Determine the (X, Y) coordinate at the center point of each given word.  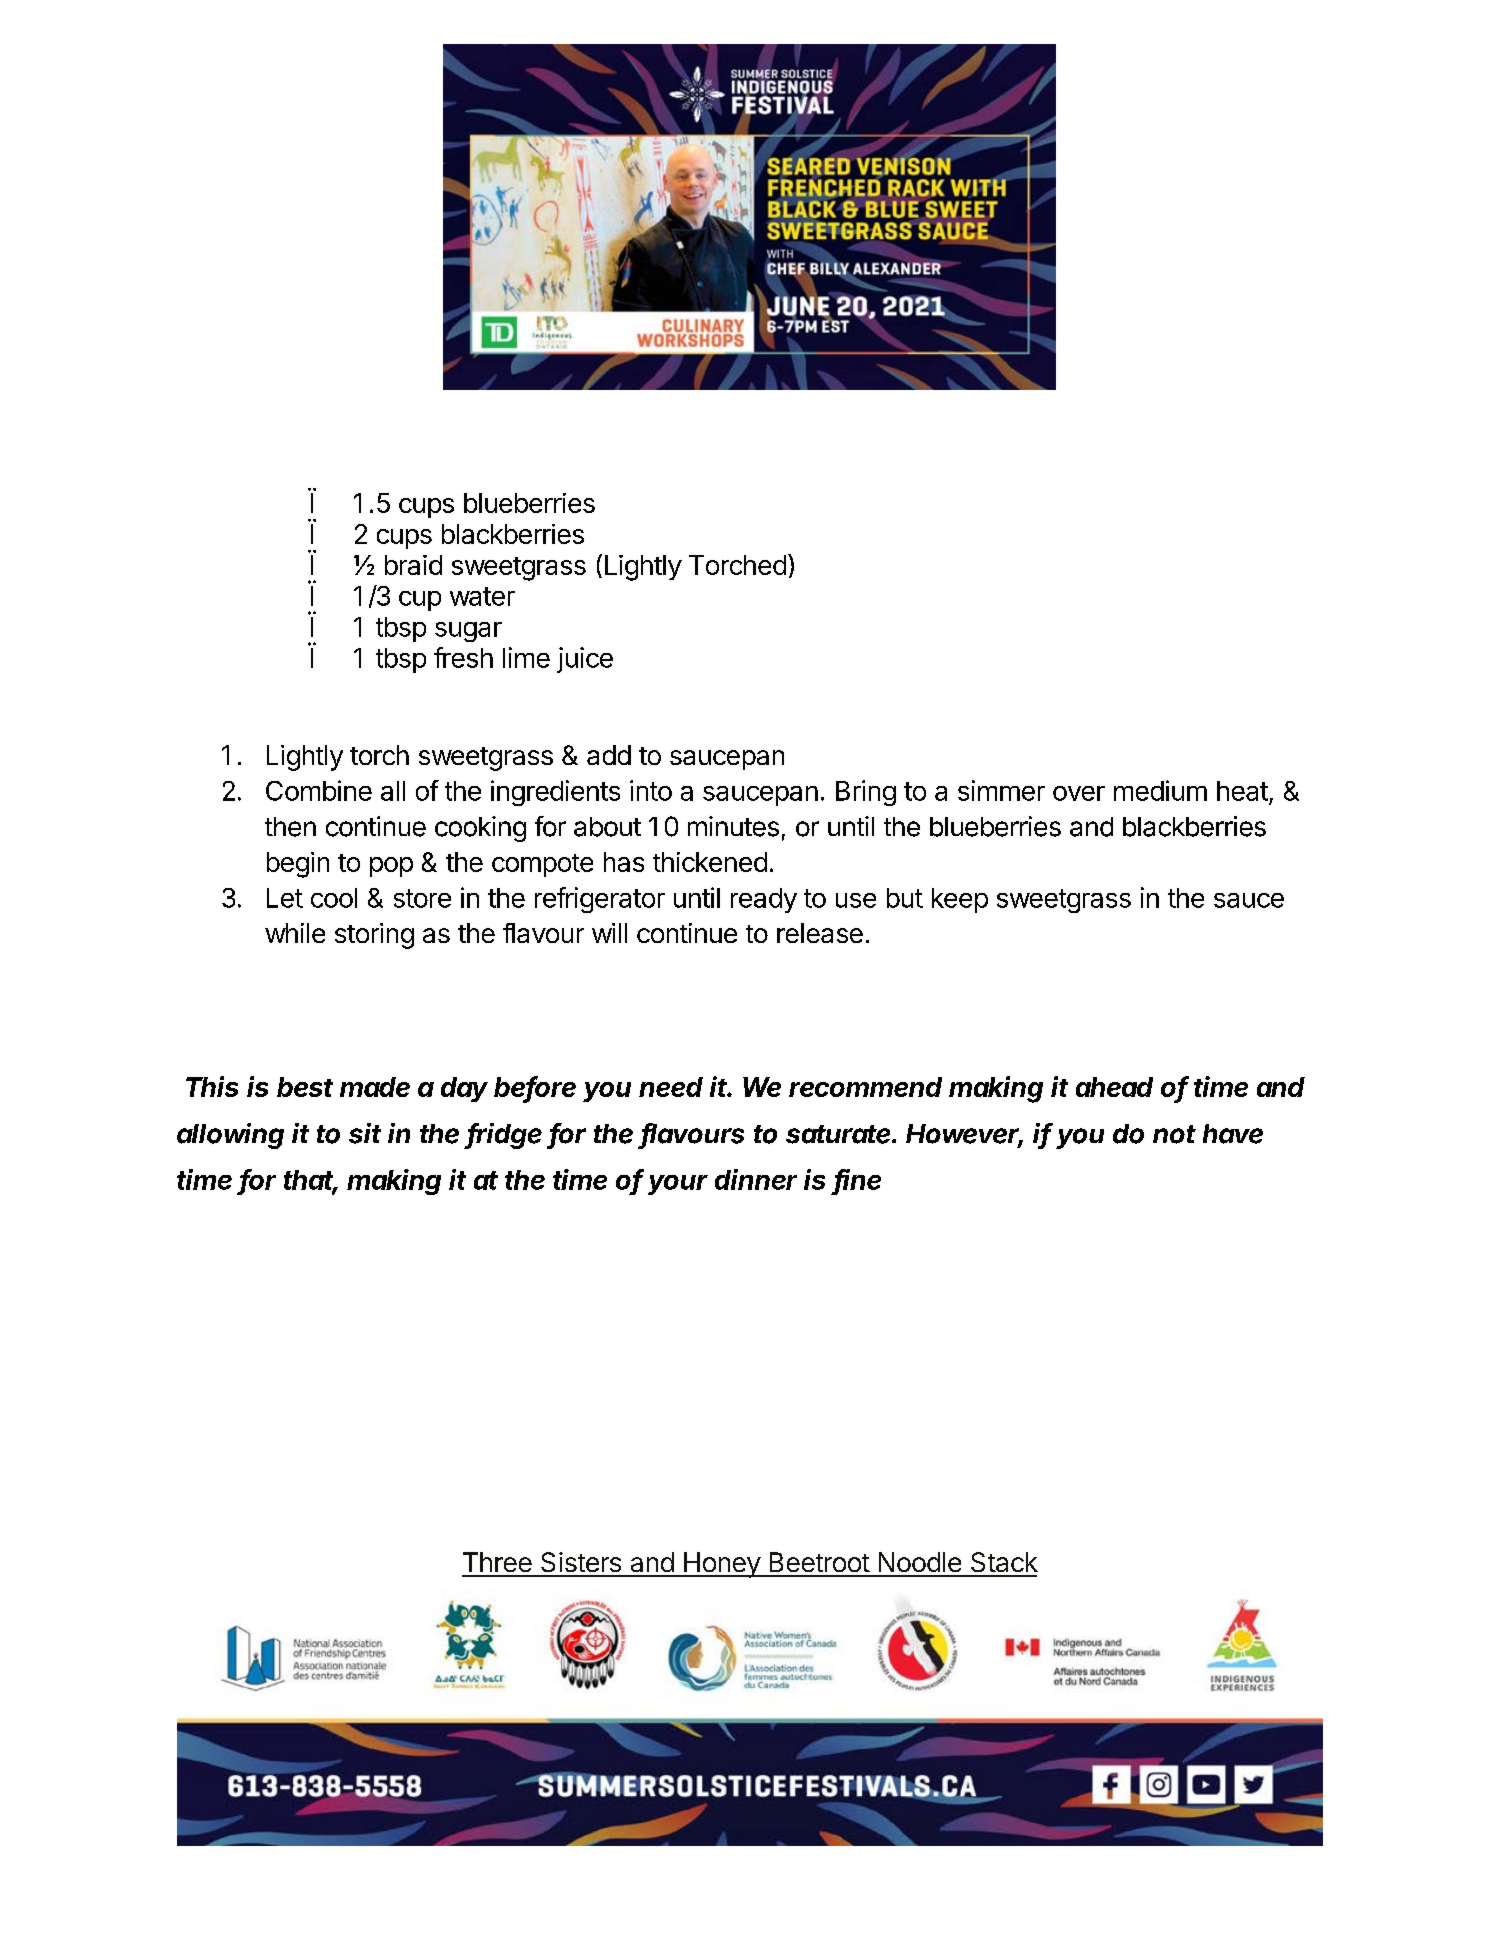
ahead (1114, 1087)
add (609, 755)
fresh (463, 657)
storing (374, 936)
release (820, 933)
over (1079, 793)
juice (585, 660)
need (671, 1087)
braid (413, 565)
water (482, 596)
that (310, 1181)
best (305, 1087)
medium (1160, 790)
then (290, 827)
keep (960, 900)
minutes (733, 826)
